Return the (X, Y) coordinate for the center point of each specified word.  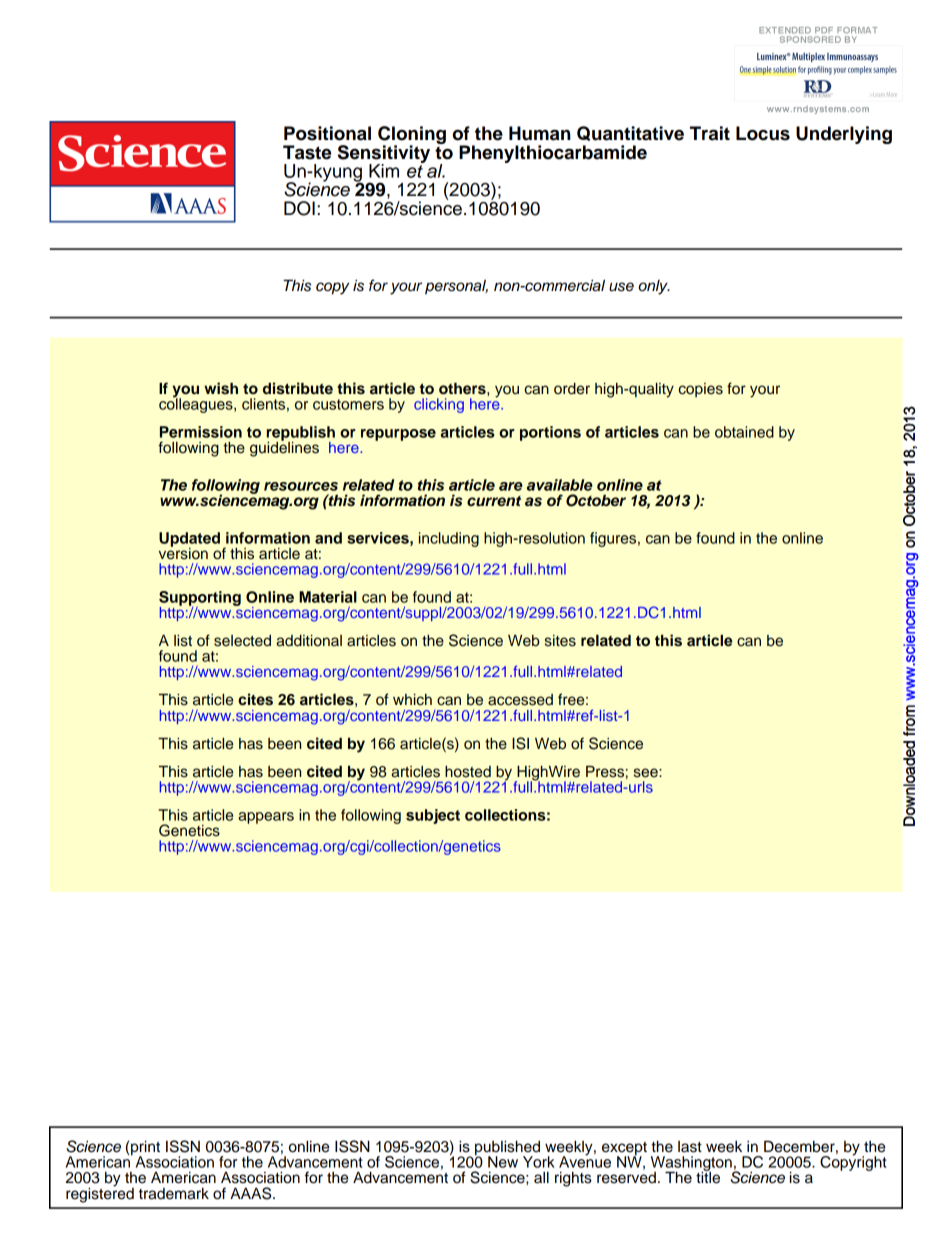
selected (242, 641)
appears (266, 818)
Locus (763, 133)
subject (433, 816)
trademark (174, 1194)
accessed (520, 700)
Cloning (412, 136)
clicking (439, 405)
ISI (520, 743)
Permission (201, 432)
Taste (307, 152)
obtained (744, 432)
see (647, 773)
